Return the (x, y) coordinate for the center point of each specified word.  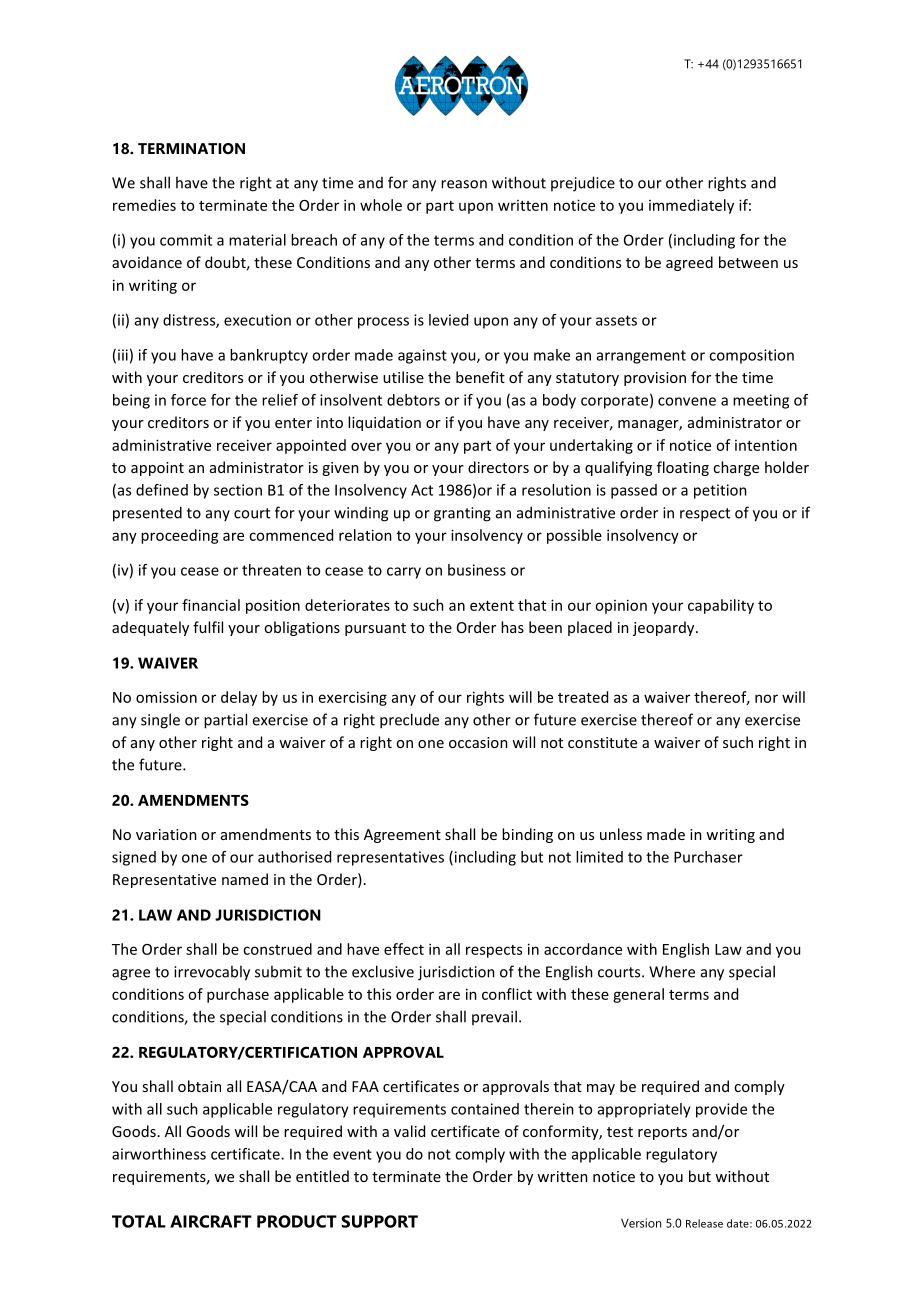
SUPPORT (379, 1221)
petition (720, 491)
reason (464, 184)
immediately (691, 206)
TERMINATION (191, 148)
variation (166, 834)
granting (462, 514)
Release (704, 1223)
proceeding (180, 536)
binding (527, 835)
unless (621, 834)
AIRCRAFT (211, 1221)
